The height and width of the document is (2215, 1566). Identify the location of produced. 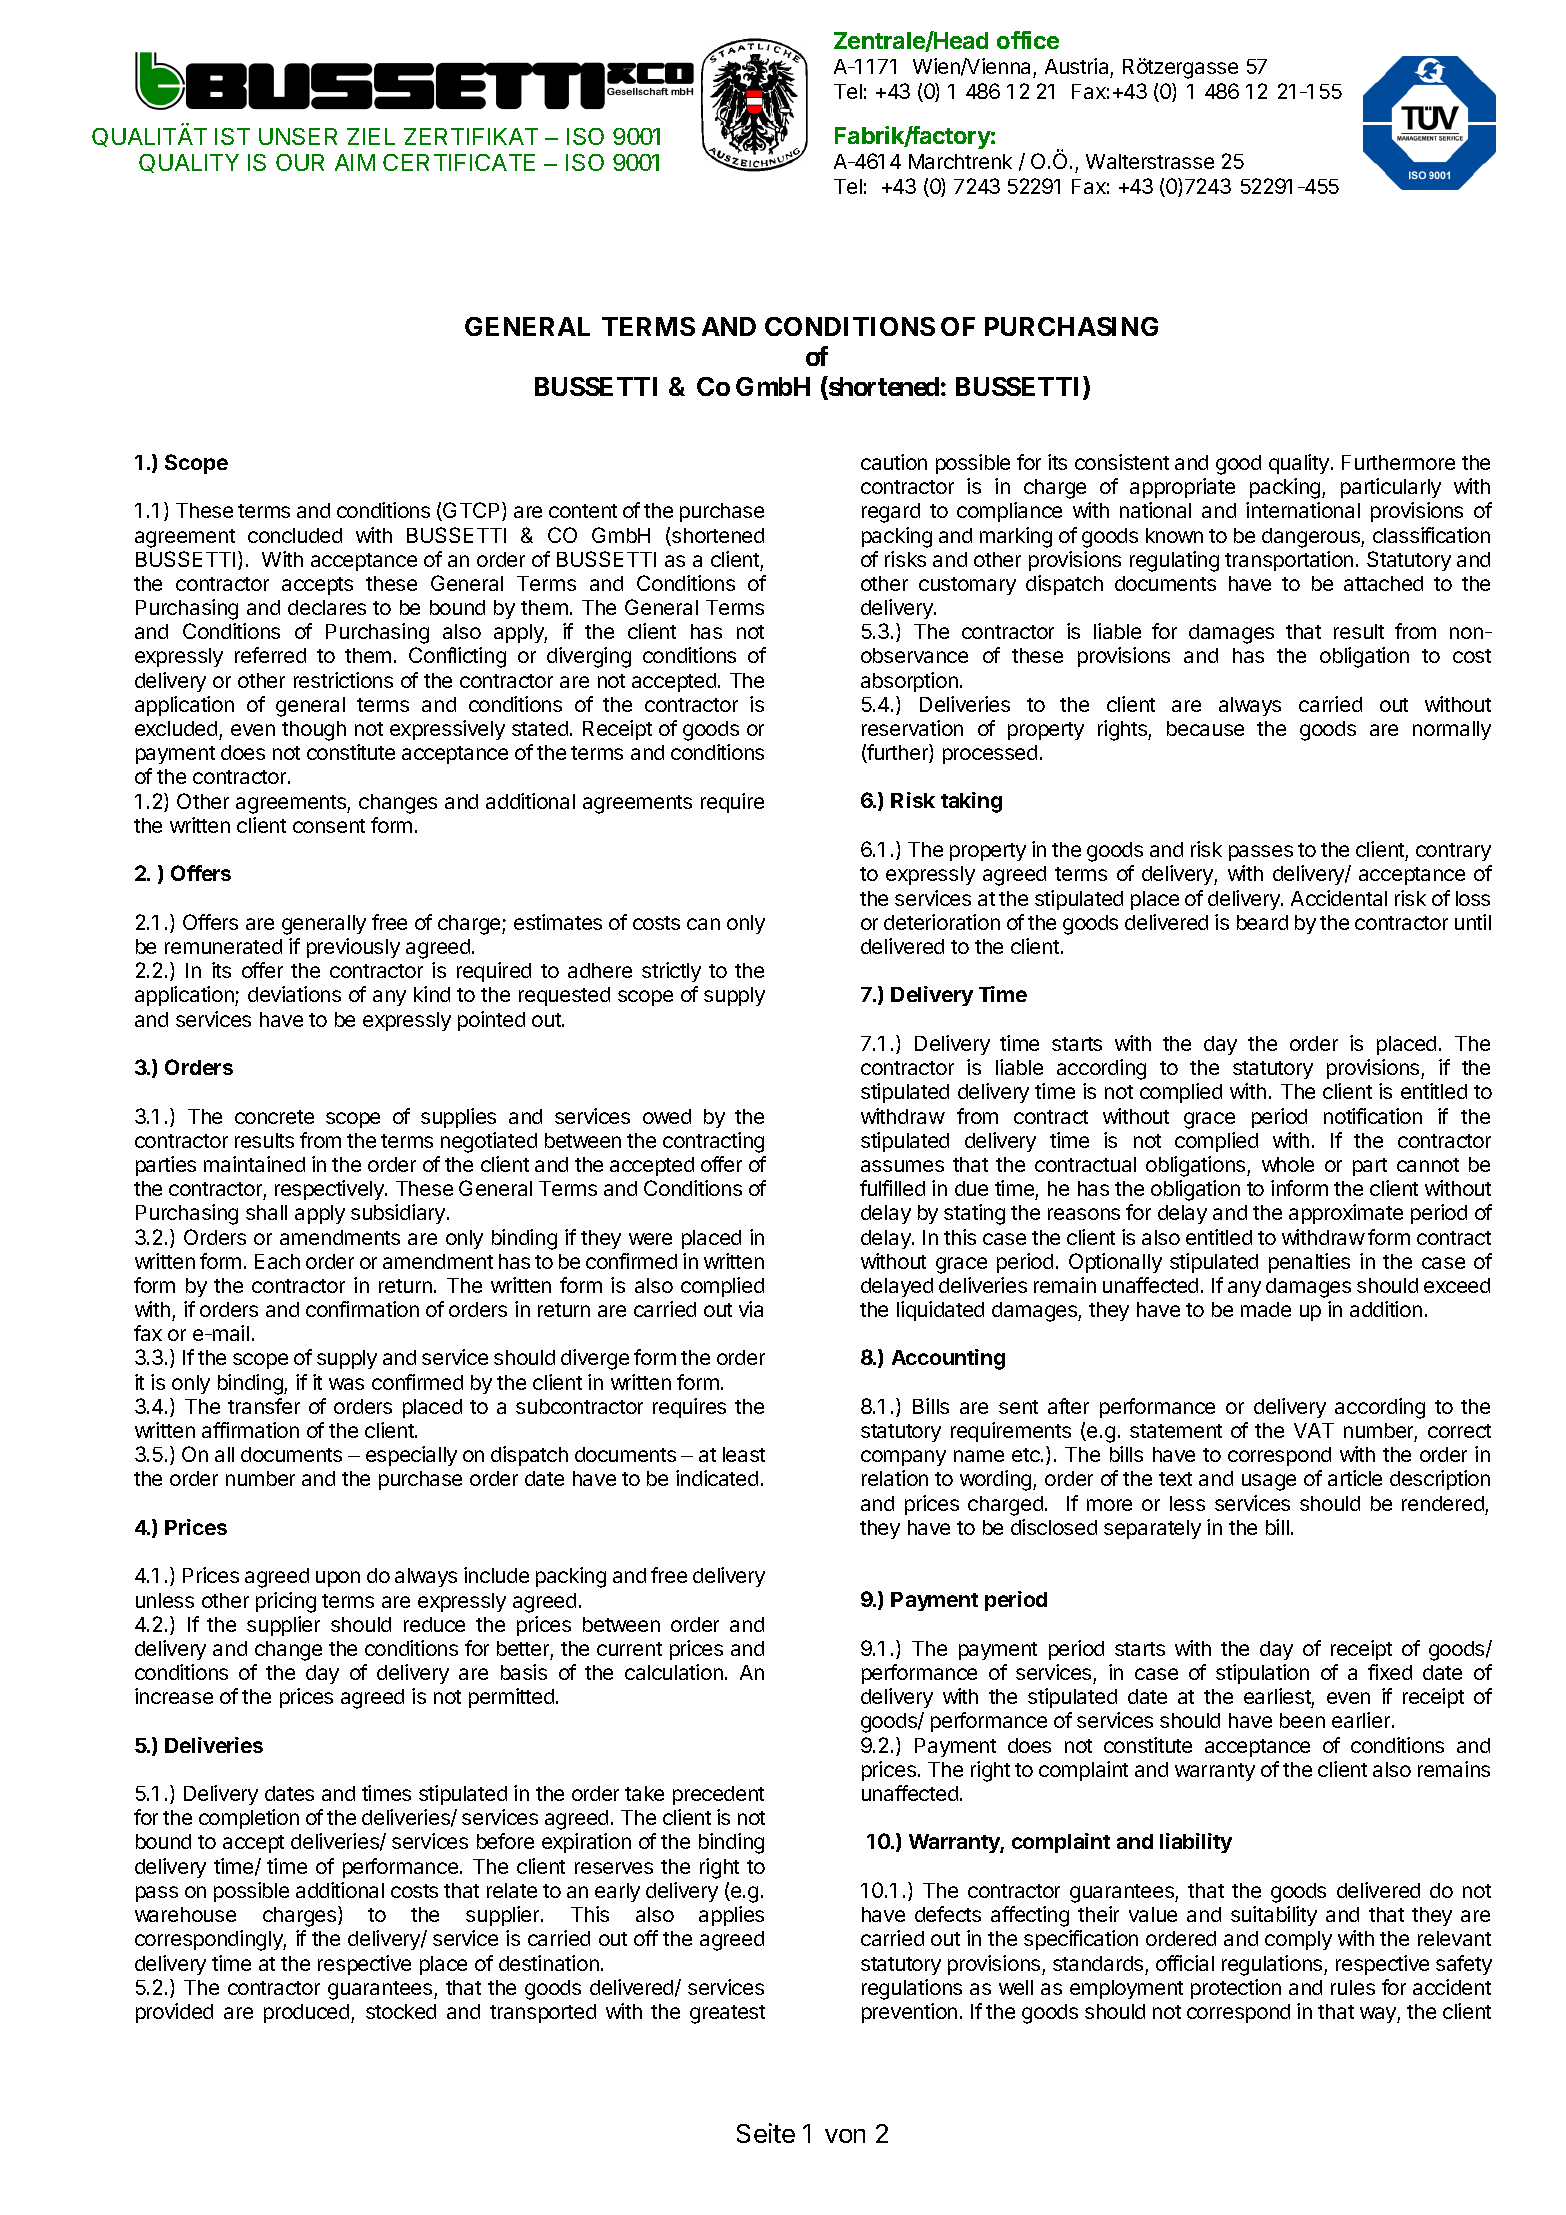
(308, 2013).
